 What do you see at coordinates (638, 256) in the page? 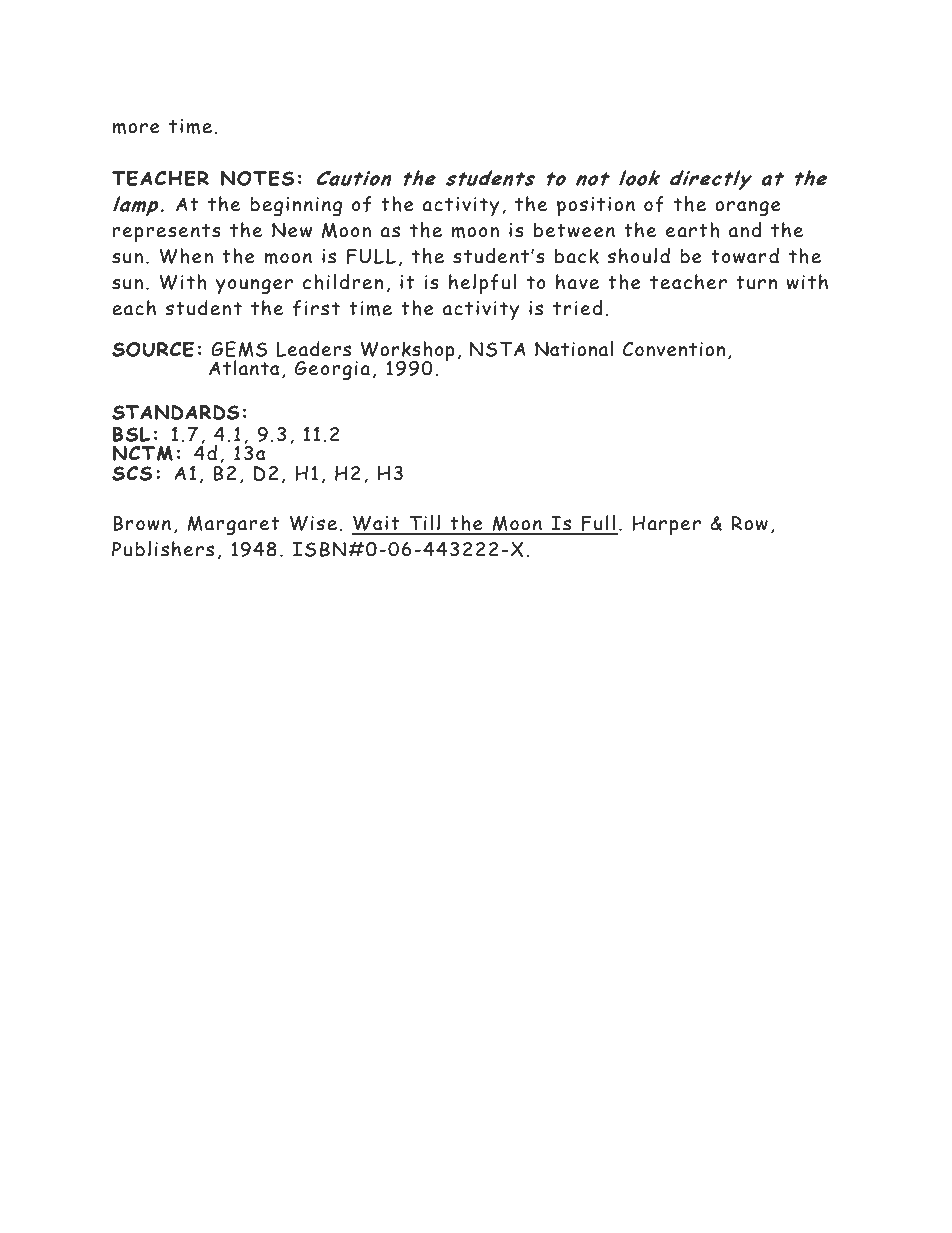
I see `should` at bounding box center [638, 256].
